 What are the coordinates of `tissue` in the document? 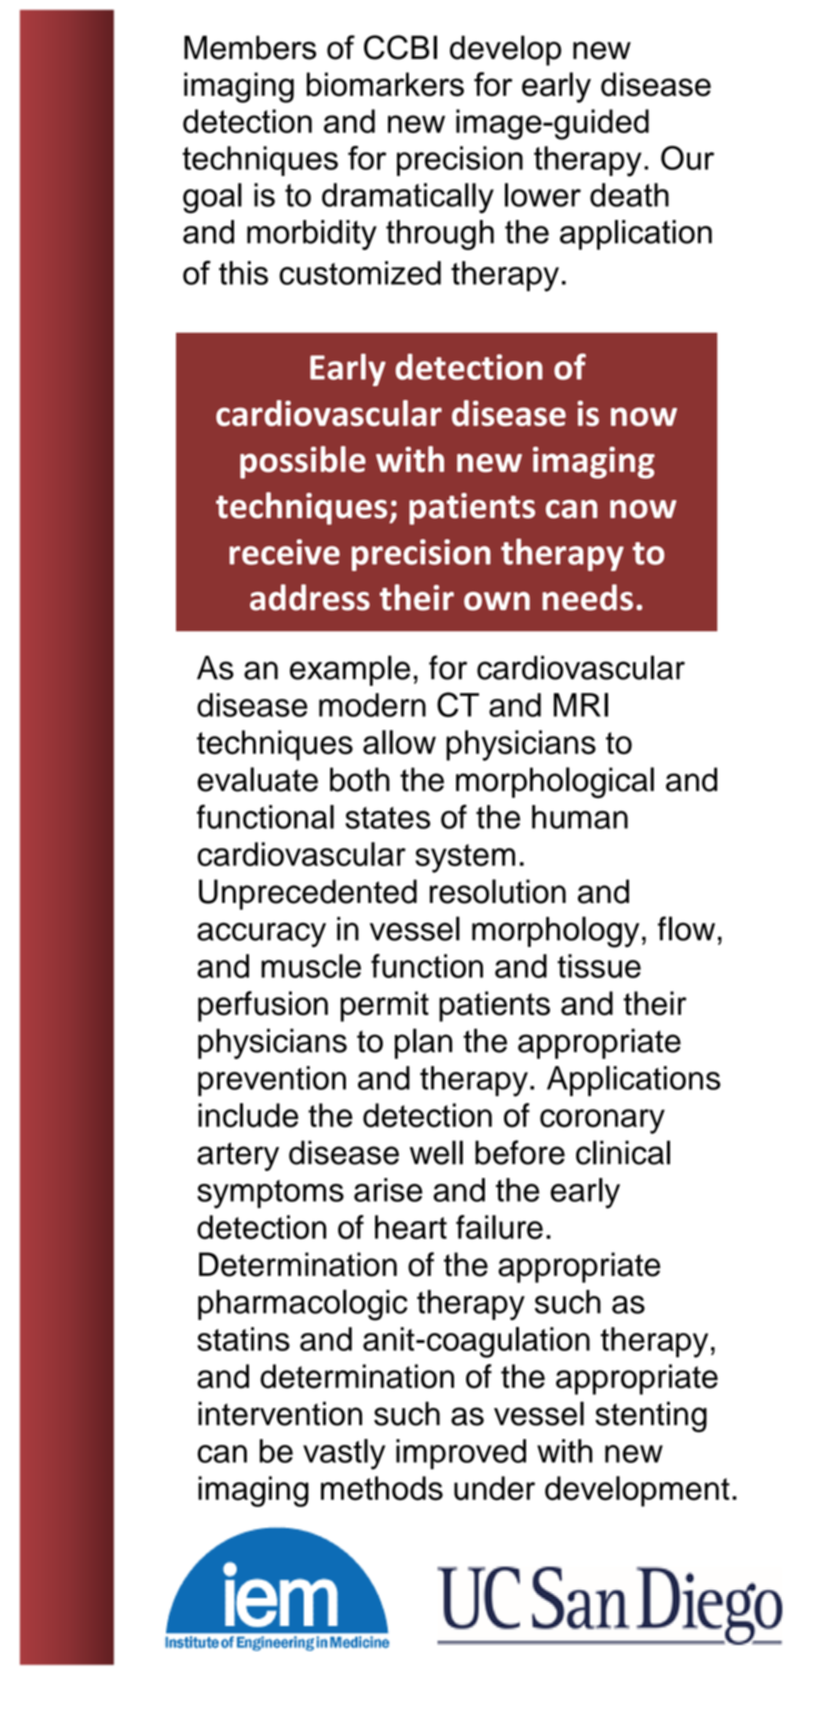 It's located at (599, 966).
